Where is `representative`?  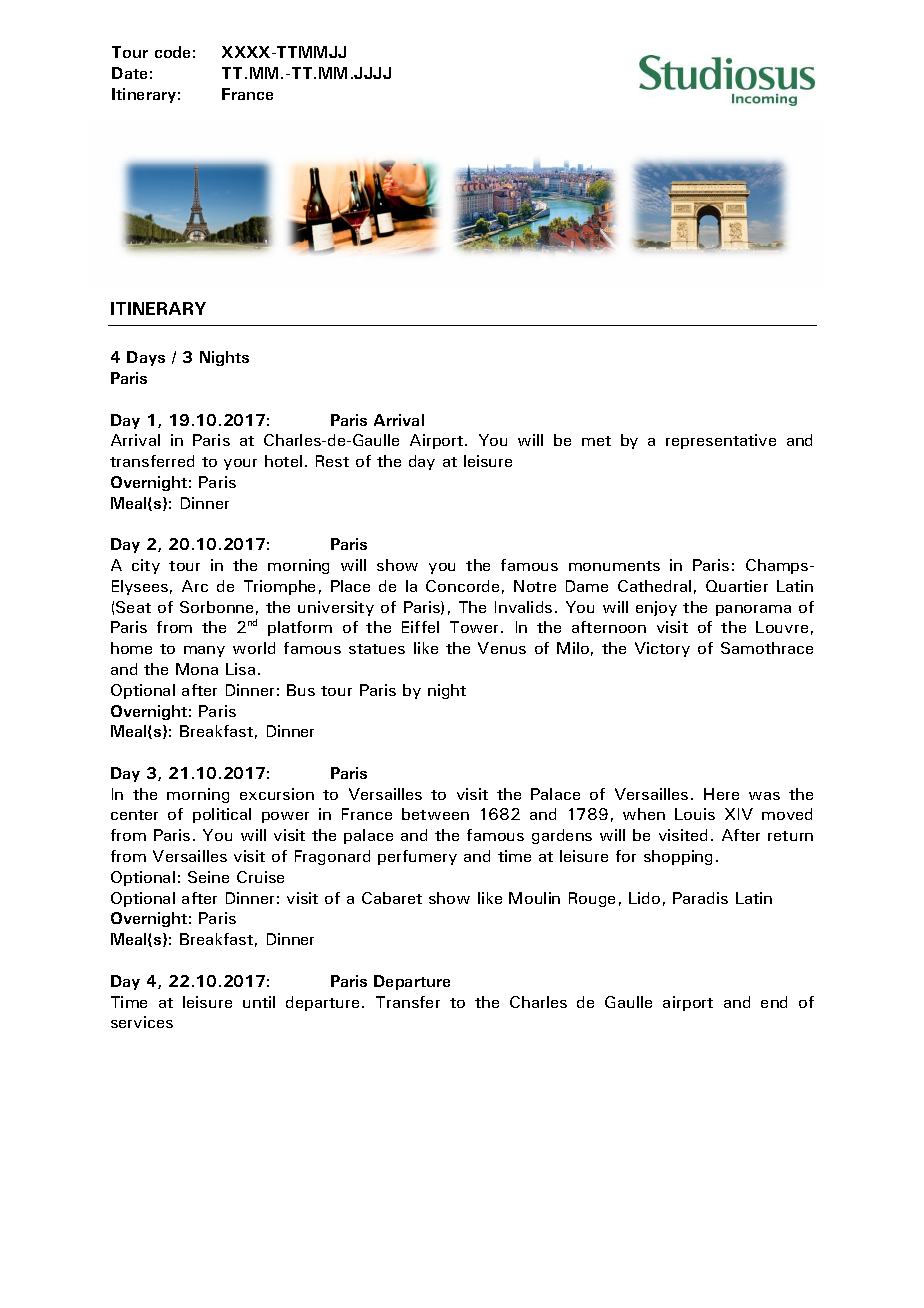
representative is located at coordinates (721, 441).
